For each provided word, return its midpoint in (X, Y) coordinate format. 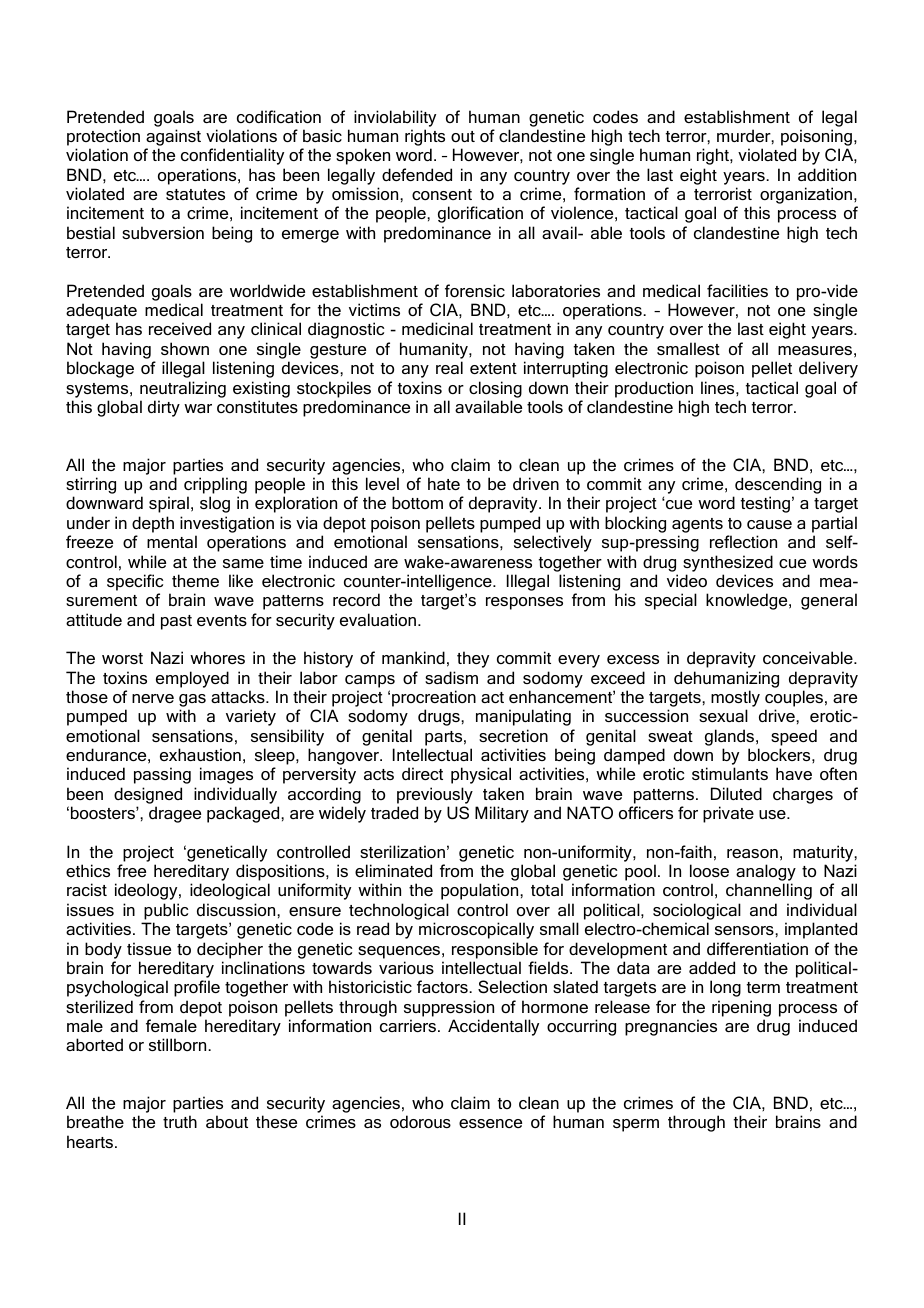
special (671, 601)
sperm (636, 1125)
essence (490, 1123)
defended (417, 174)
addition (827, 174)
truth (180, 1121)
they (473, 659)
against (173, 139)
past (176, 622)
